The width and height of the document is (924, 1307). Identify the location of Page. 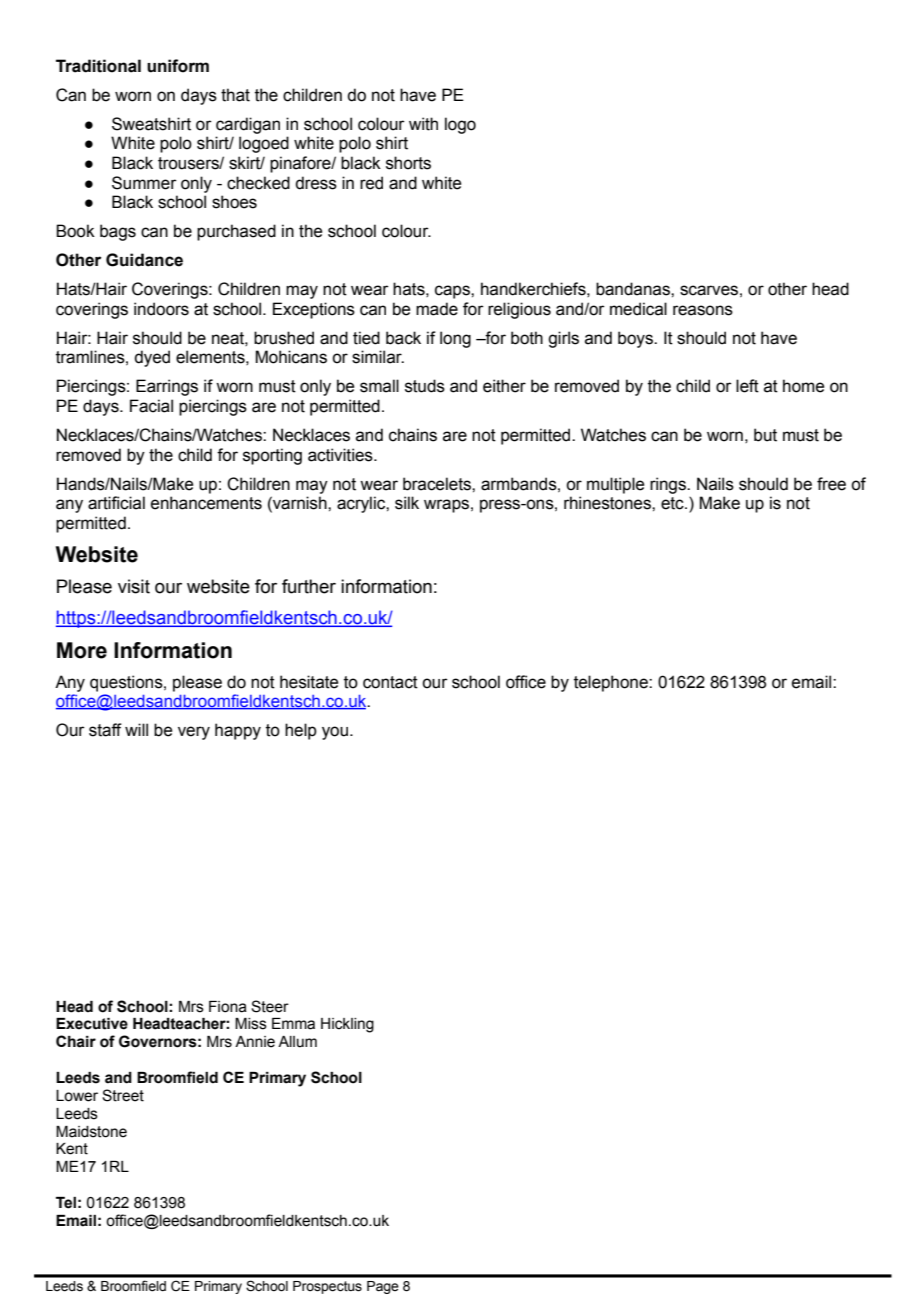
(383, 1287).
